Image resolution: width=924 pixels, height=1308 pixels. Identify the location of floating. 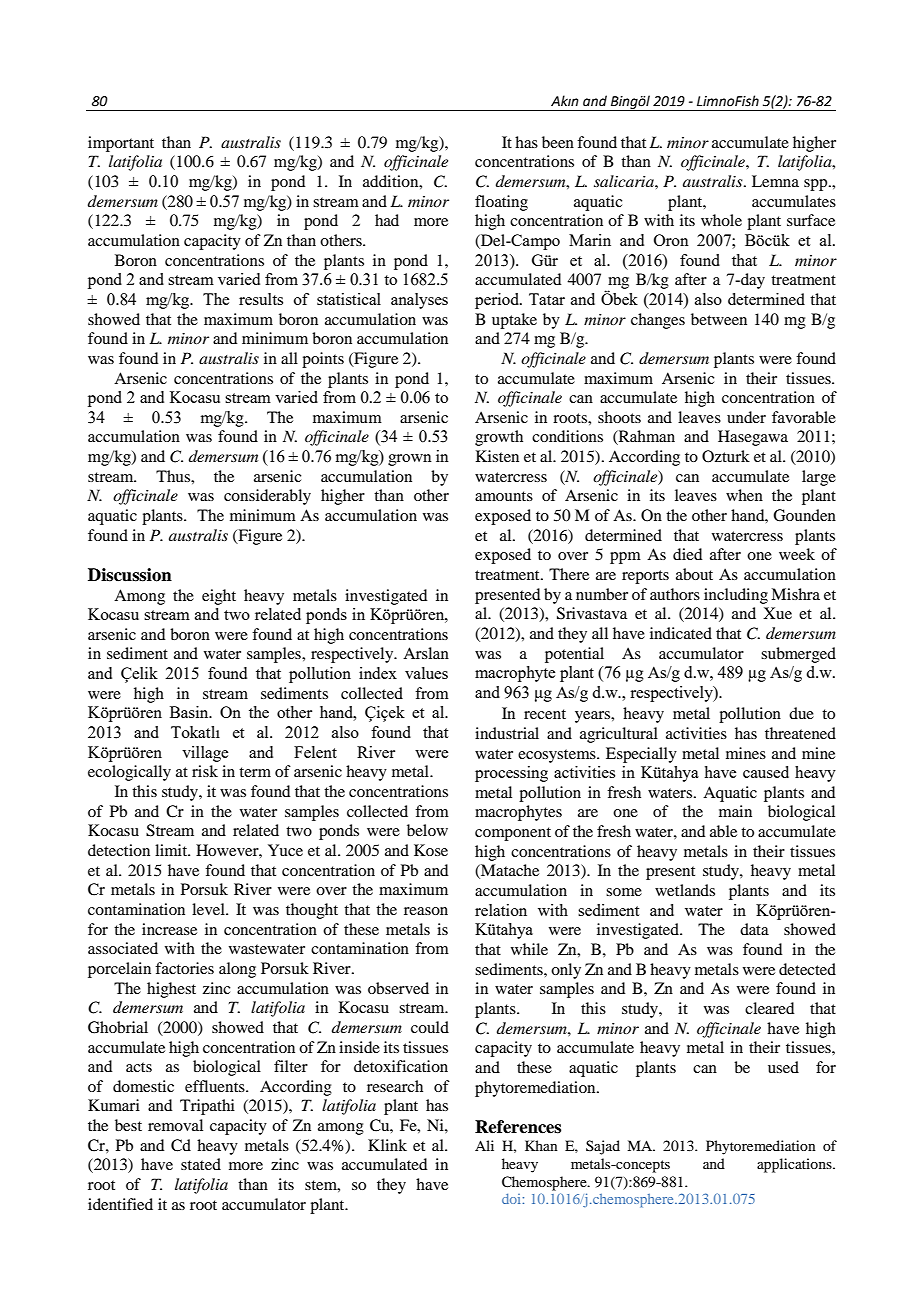
(501, 203).
